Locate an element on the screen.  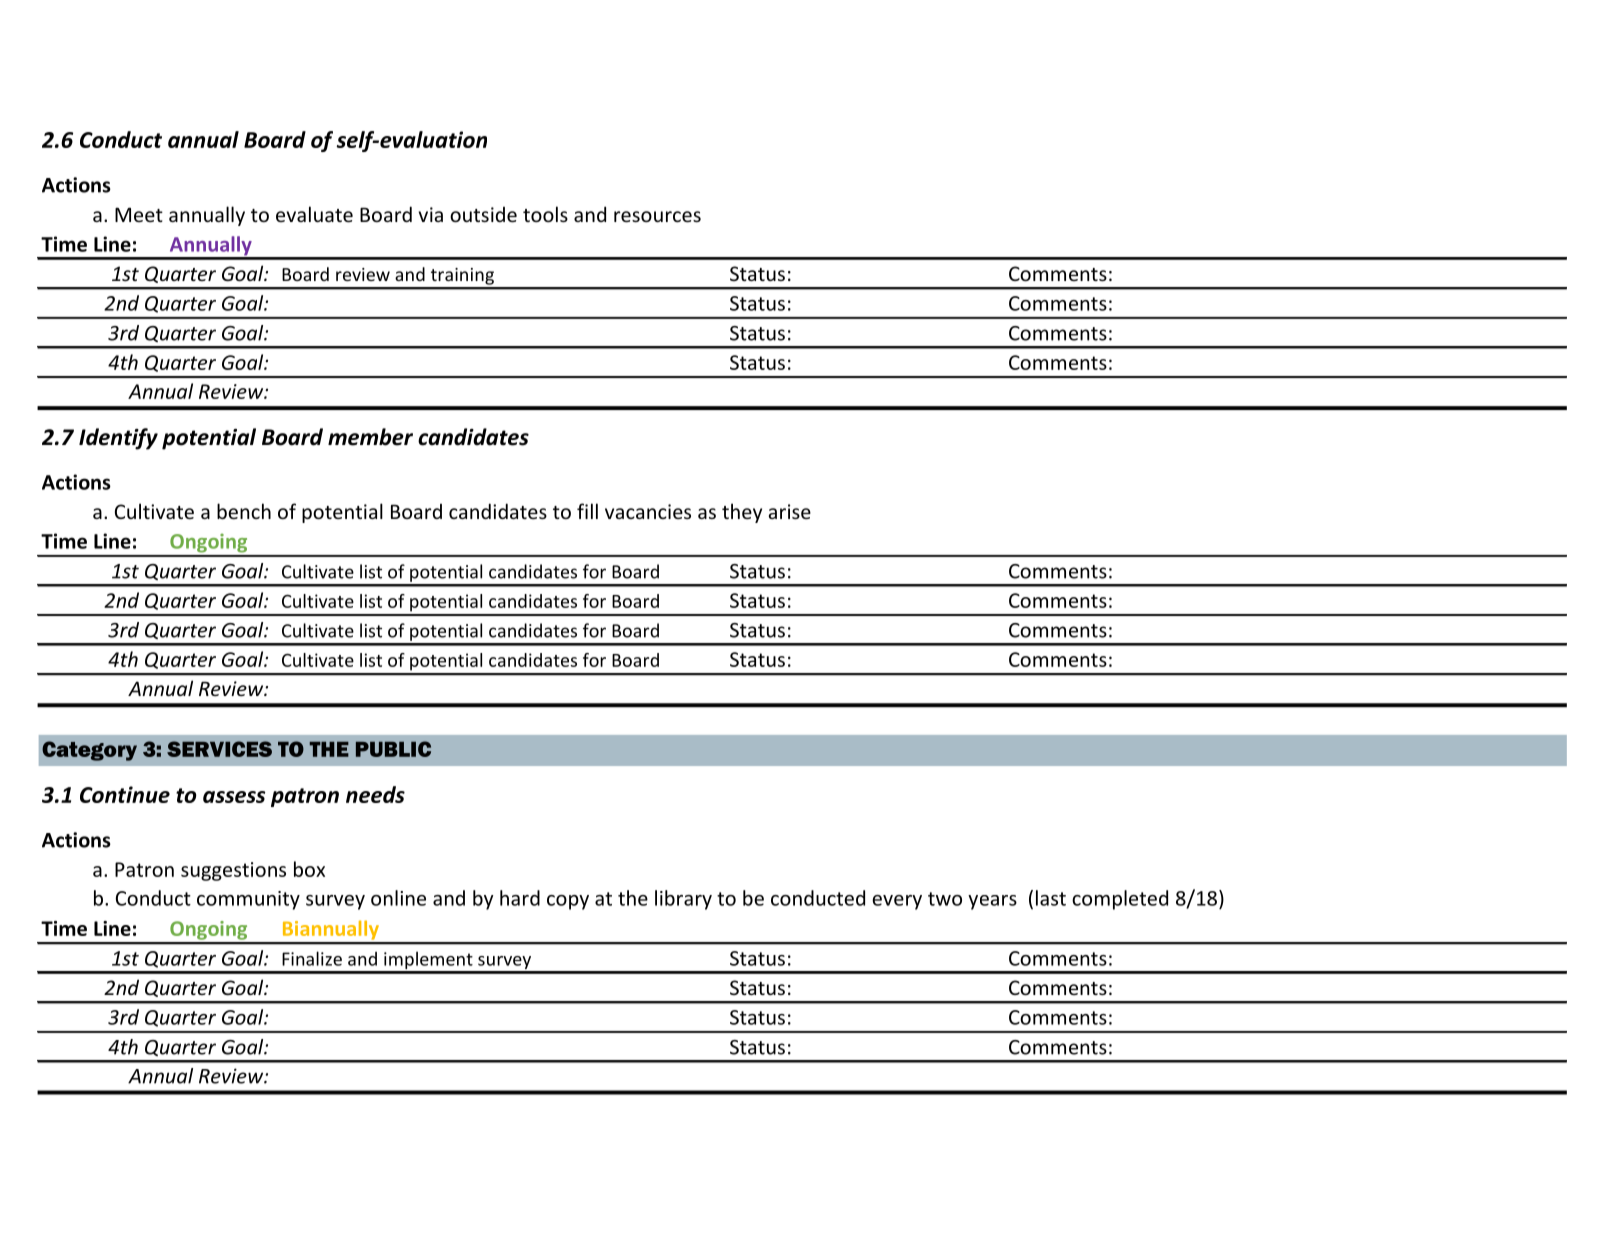
Meet is located at coordinates (139, 214).
